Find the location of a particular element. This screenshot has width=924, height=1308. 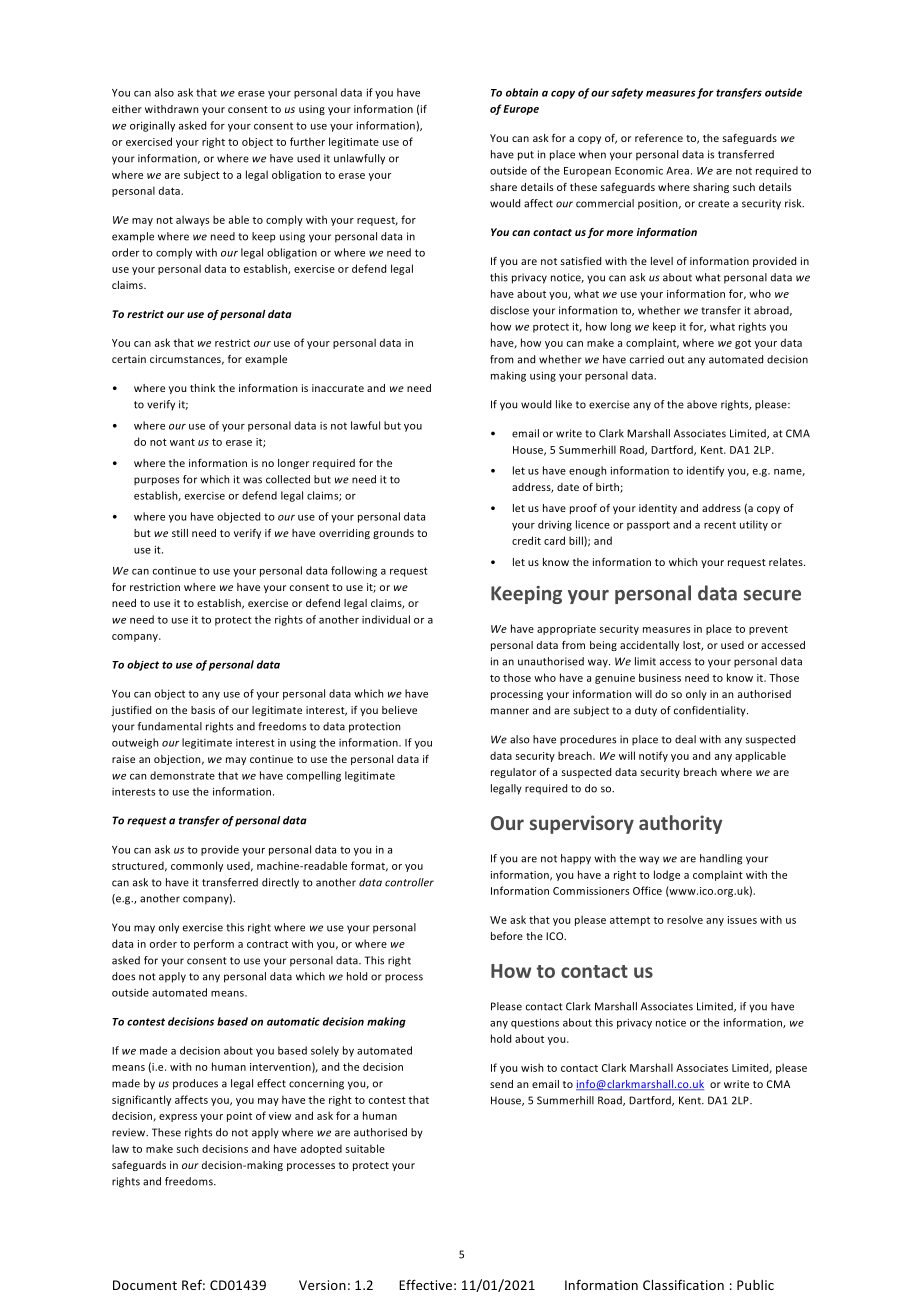

Document is located at coordinates (145, 1285).
